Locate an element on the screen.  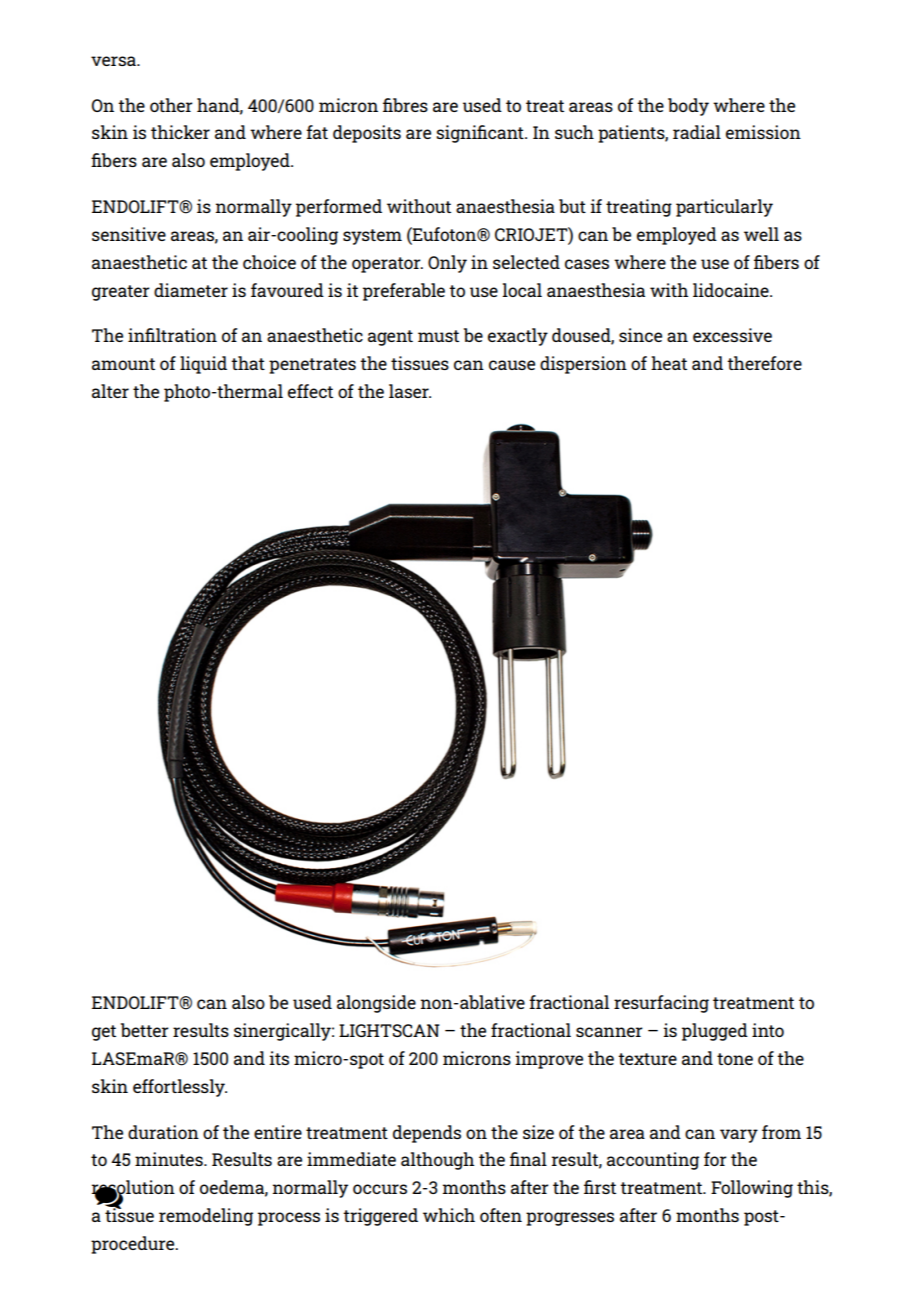
alongside is located at coordinates (376, 1004).
